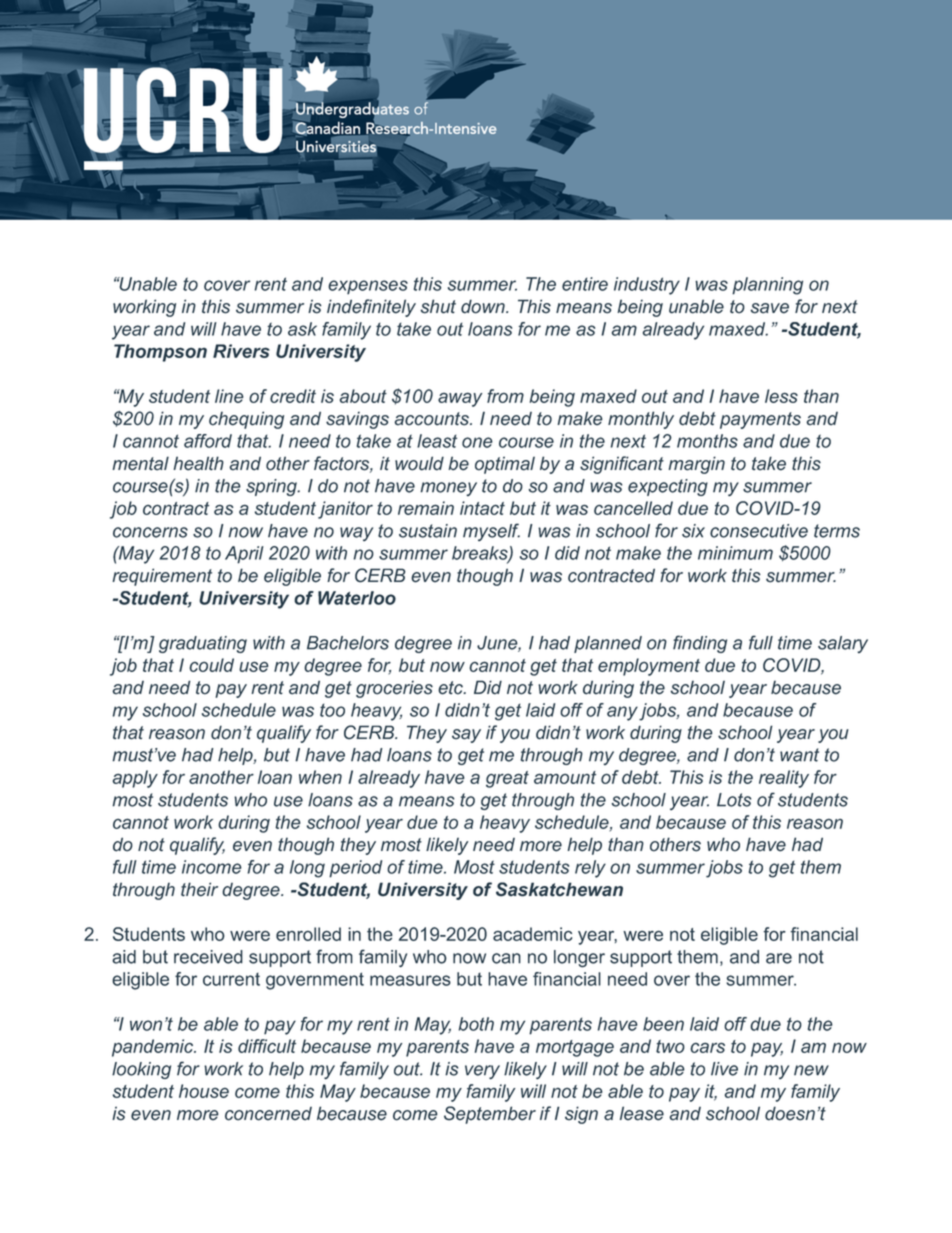 This image has height=1233, width=952. I want to click on could, so click(212, 665).
